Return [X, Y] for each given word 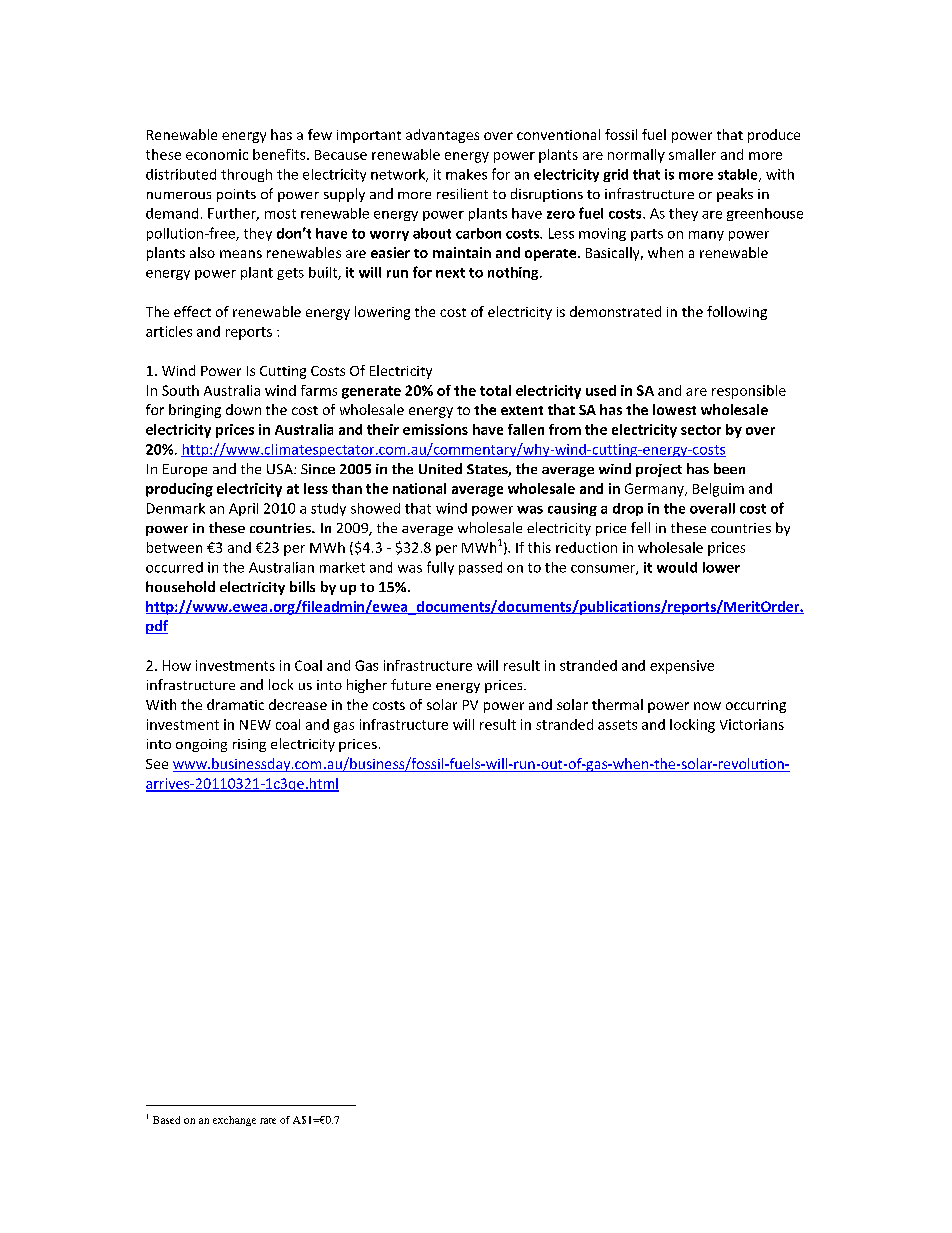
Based [166, 1120]
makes [466, 174]
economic [217, 154]
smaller [692, 154]
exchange [234, 1121]
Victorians [752, 724]
